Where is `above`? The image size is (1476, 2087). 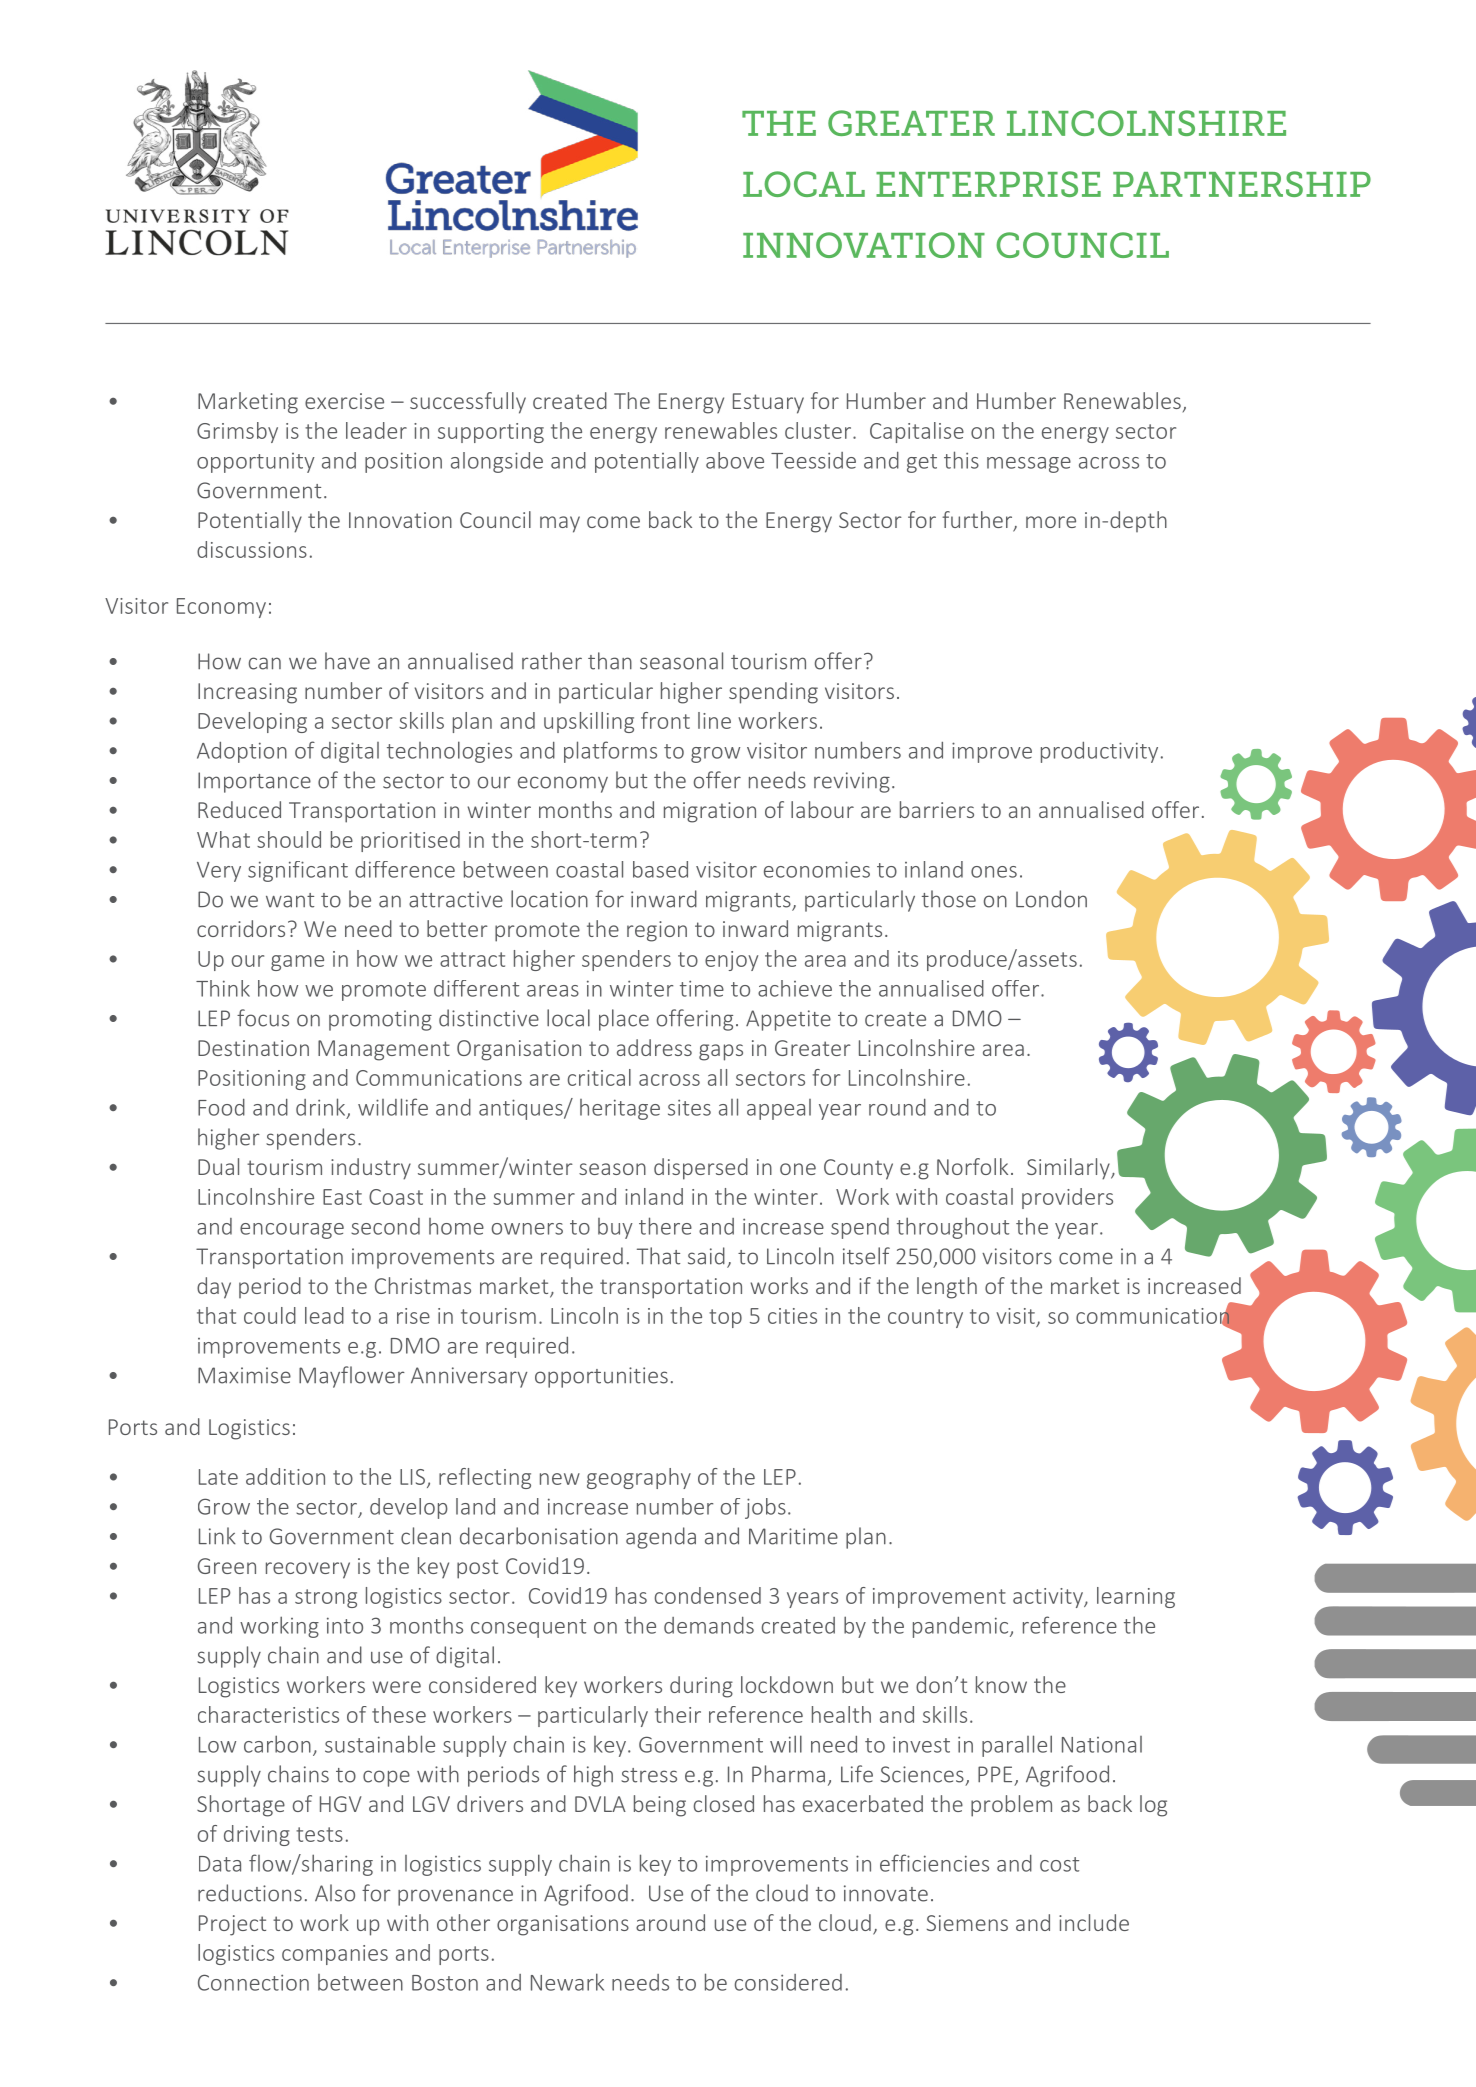 above is located at coordinates (735, 460).
